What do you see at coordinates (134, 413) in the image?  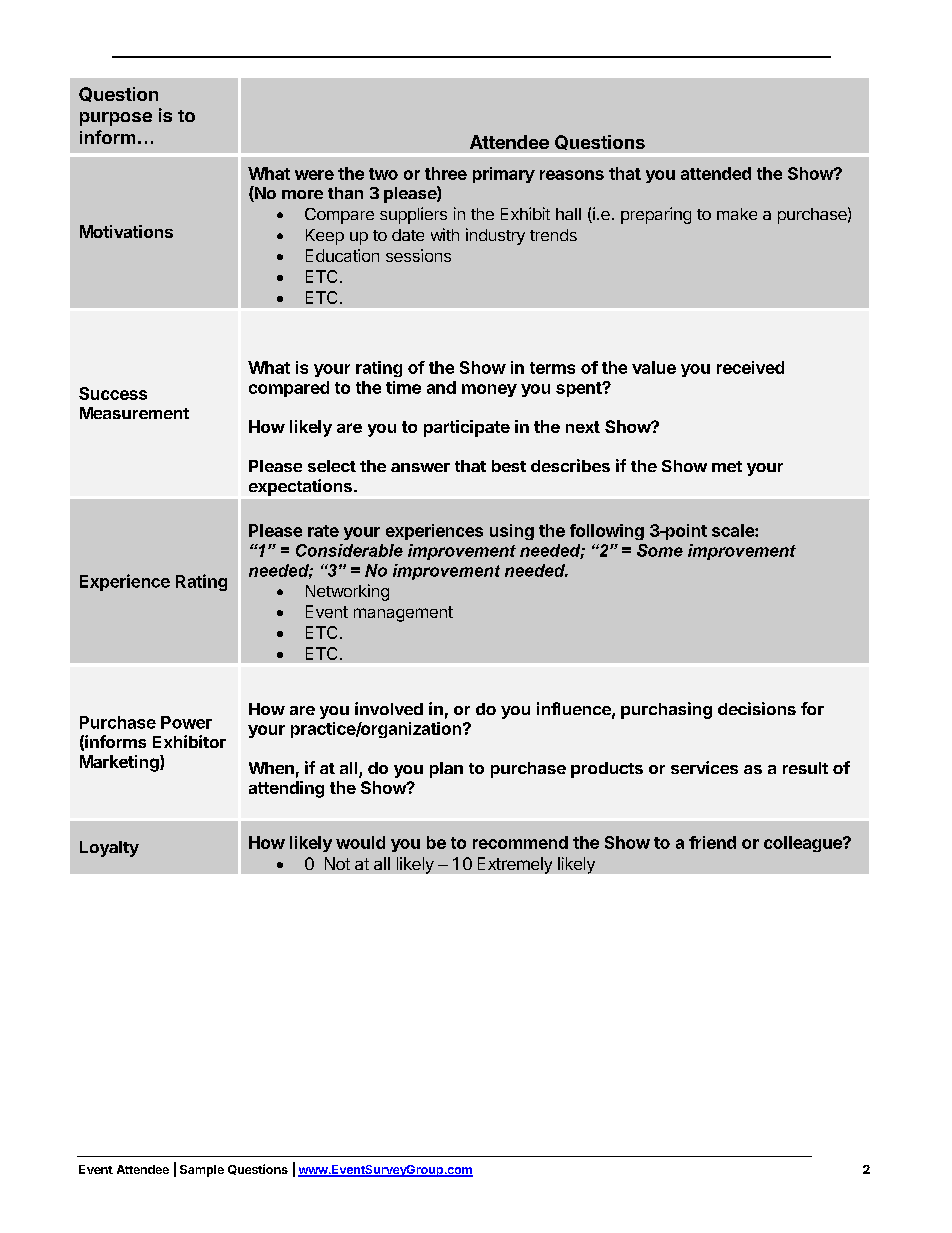 I see `Measurement` at bounding box center [134, 413].
